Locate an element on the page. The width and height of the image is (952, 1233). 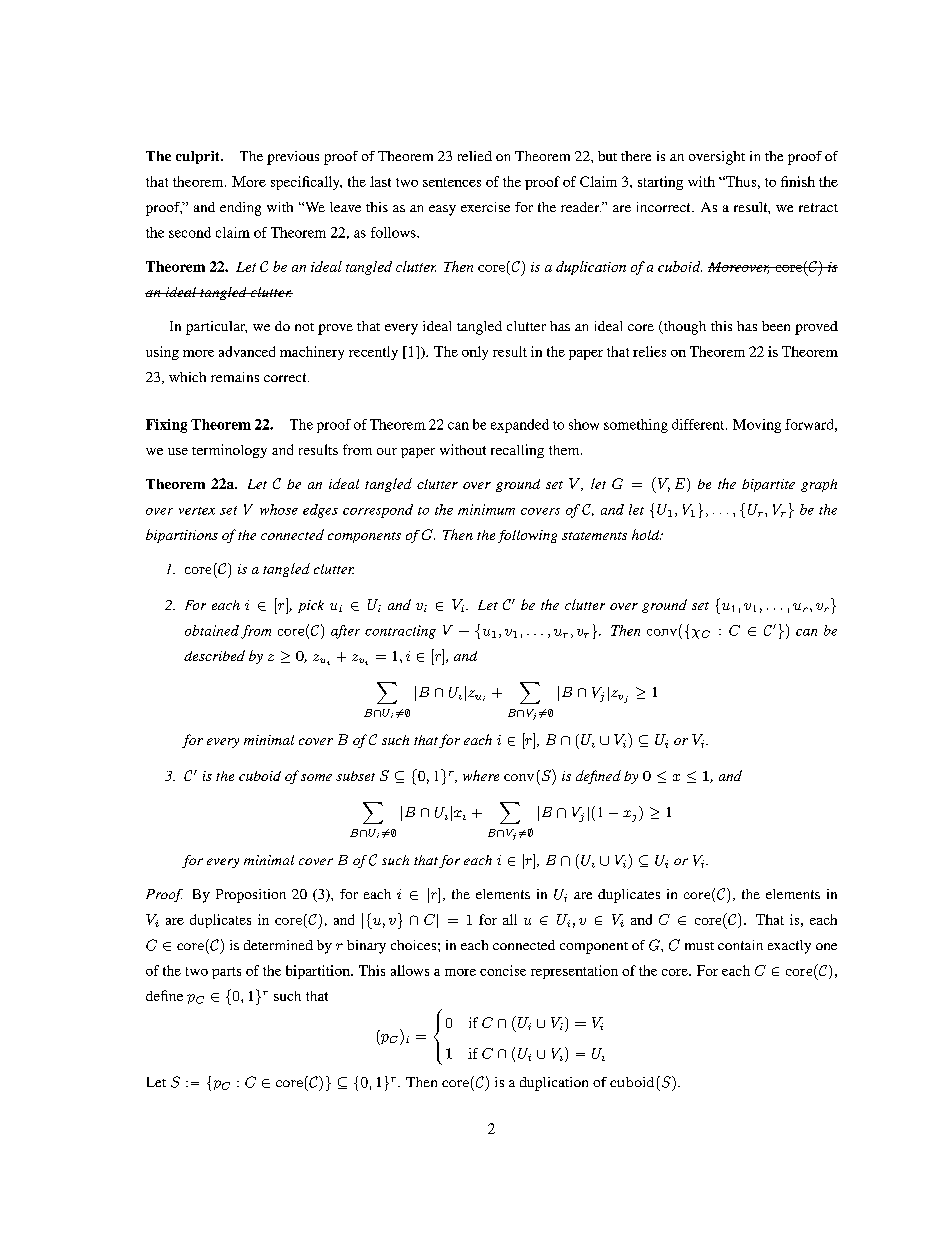
hold is located at coordinates (647, 534).
